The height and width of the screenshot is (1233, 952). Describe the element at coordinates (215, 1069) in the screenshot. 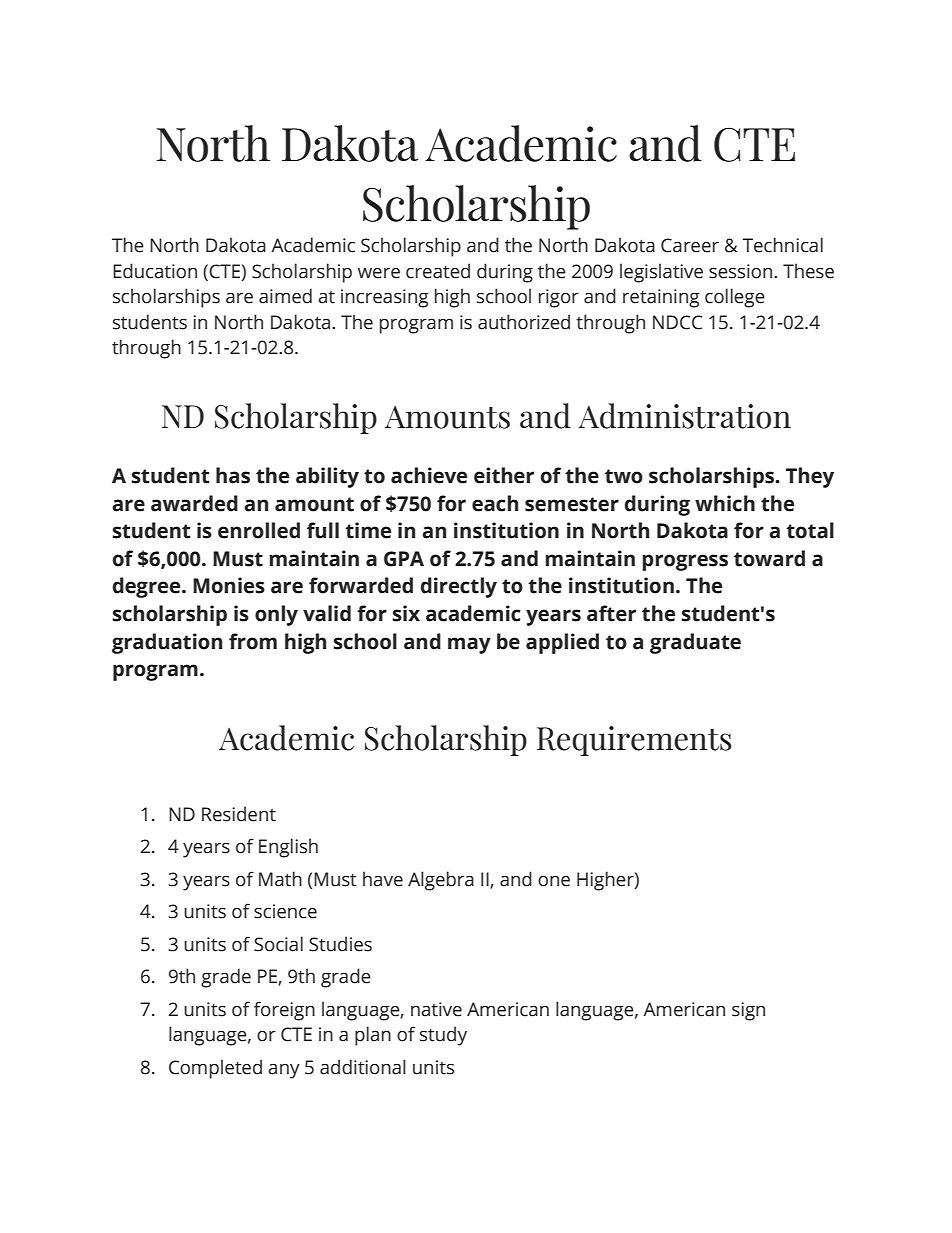

I see `Completed` at that location.
